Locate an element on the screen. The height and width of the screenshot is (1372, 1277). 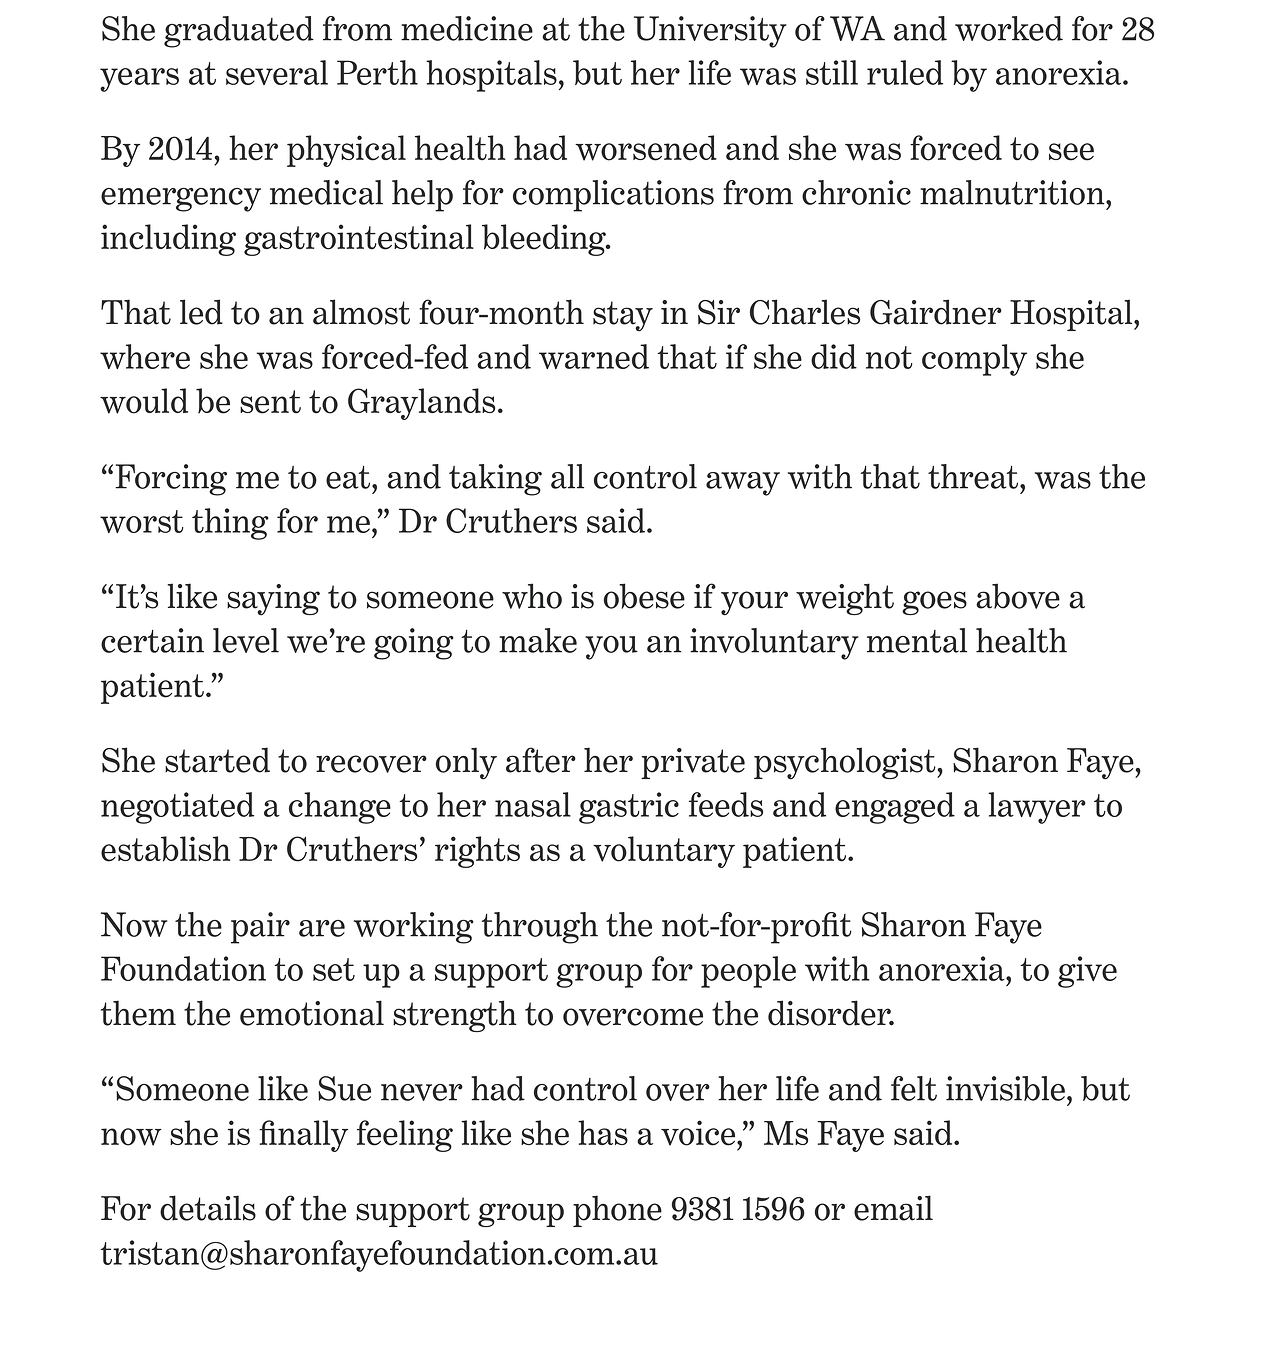
sent is located at coordinates (270, 402).
